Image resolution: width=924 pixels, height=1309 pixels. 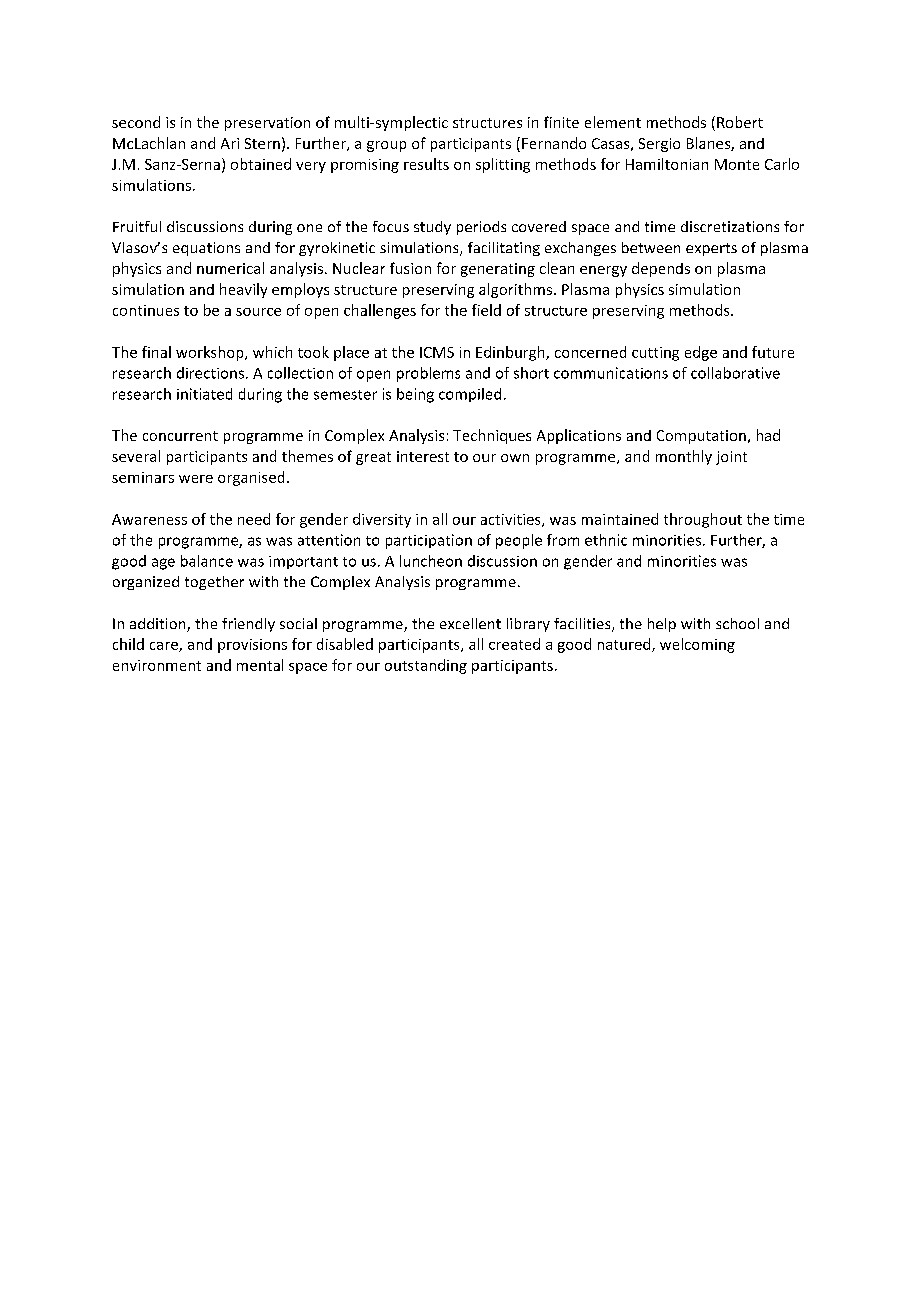 What do you see at coordinates (659, 145) in the screenshot?
I see `Sergio` at bounding box center [659, 145].
